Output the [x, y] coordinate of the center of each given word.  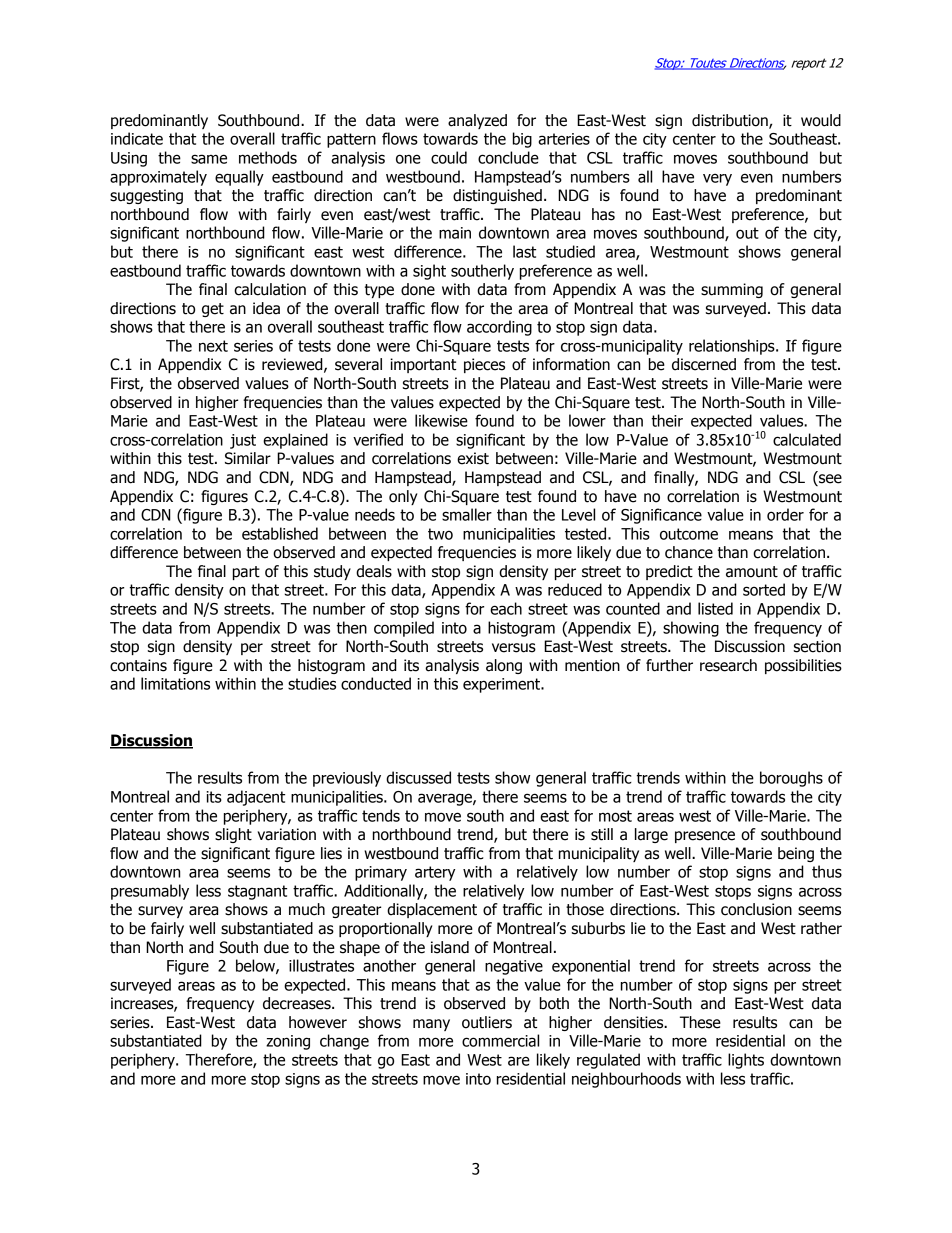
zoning [288, 1042]
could [449, 157]
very [717, 179]
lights [746, 1061]
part [246, 573]
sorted [764, 589]
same [209, 159]
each [506, 608]
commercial [500, 1040]
